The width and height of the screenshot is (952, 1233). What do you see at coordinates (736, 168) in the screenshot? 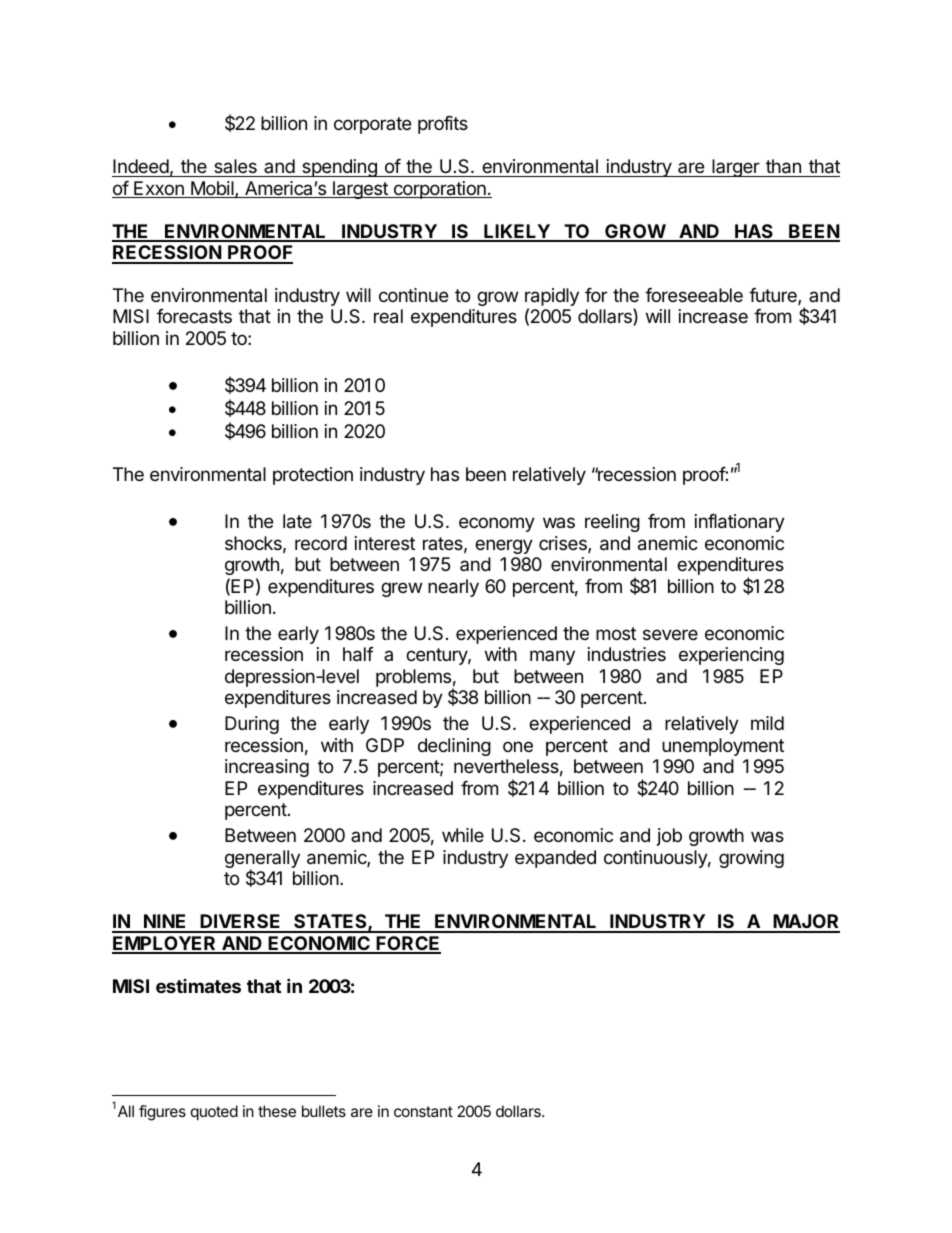
I see `larger` at bounding box center [736, 168].
